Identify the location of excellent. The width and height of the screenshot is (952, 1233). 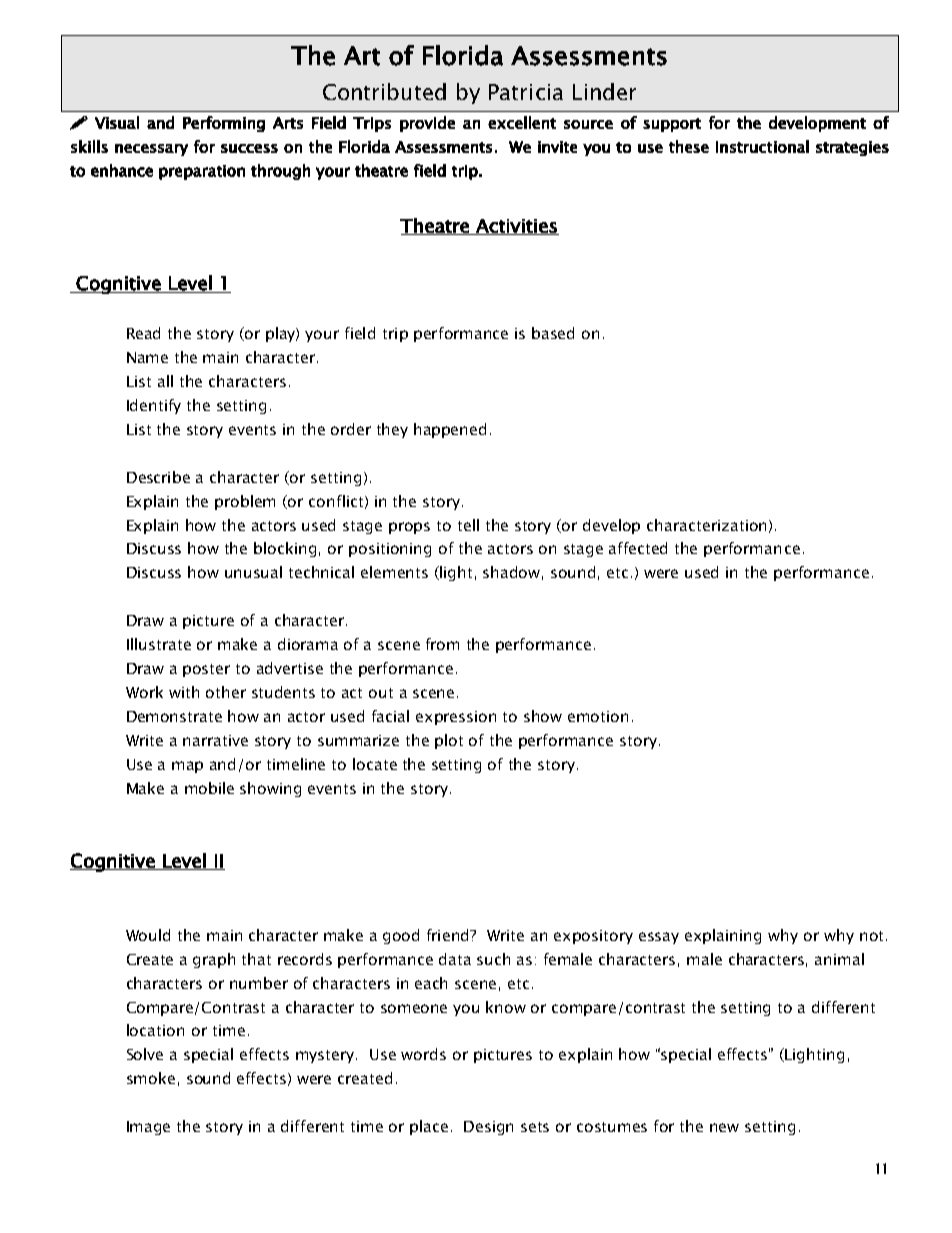
(522, 122).
